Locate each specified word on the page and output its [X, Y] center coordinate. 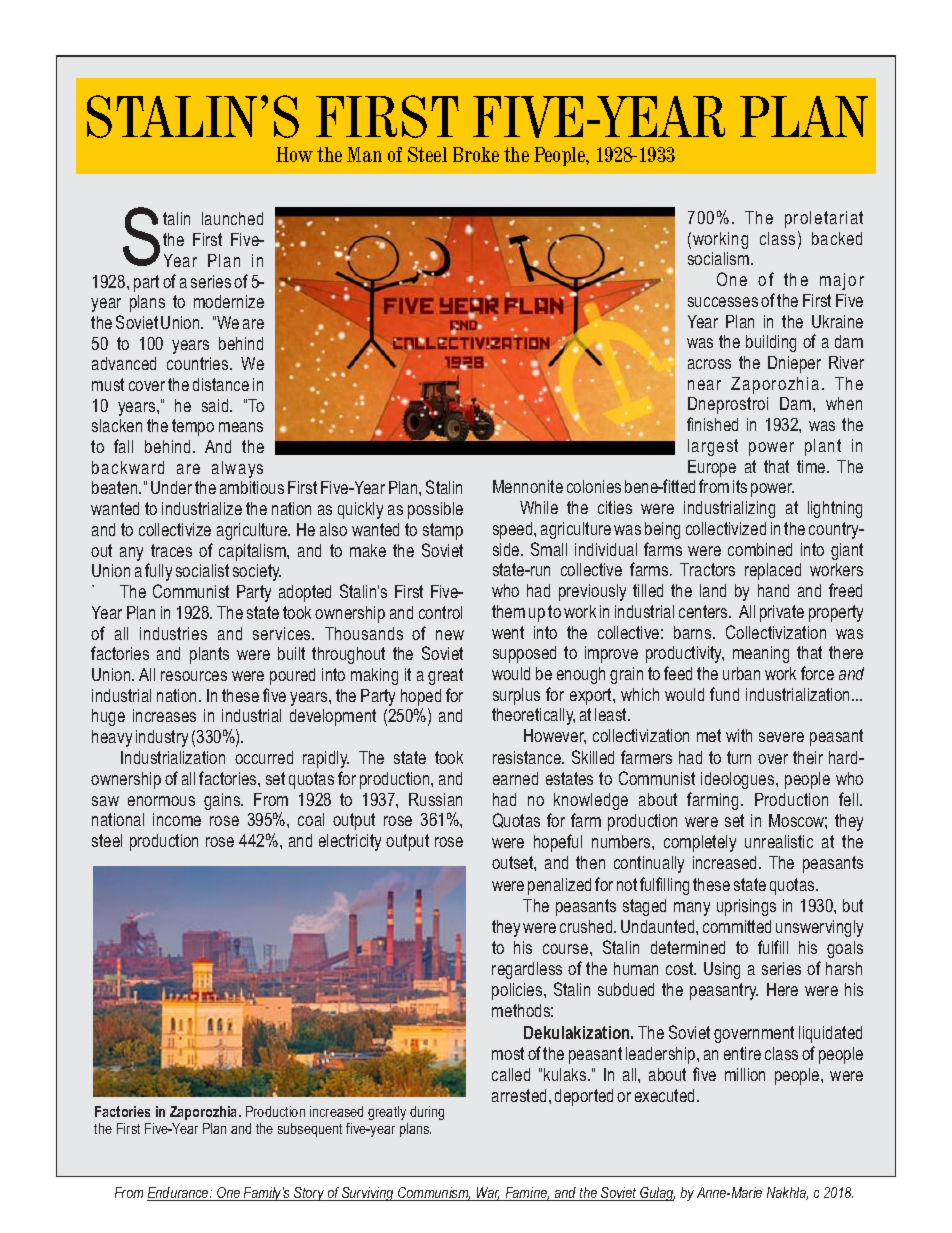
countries [199, 363]
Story [309, 1194]
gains [223, 801]
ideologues [739, 780]
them [508, 611]
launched [232, 218]
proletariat [824, 219]
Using [722, 970]
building [771, 343]
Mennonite [528, 486]
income [177, 819]
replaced [773, 571]
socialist [202, 570]
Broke [476, 154]
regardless [527, 970]
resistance [528, 757]
